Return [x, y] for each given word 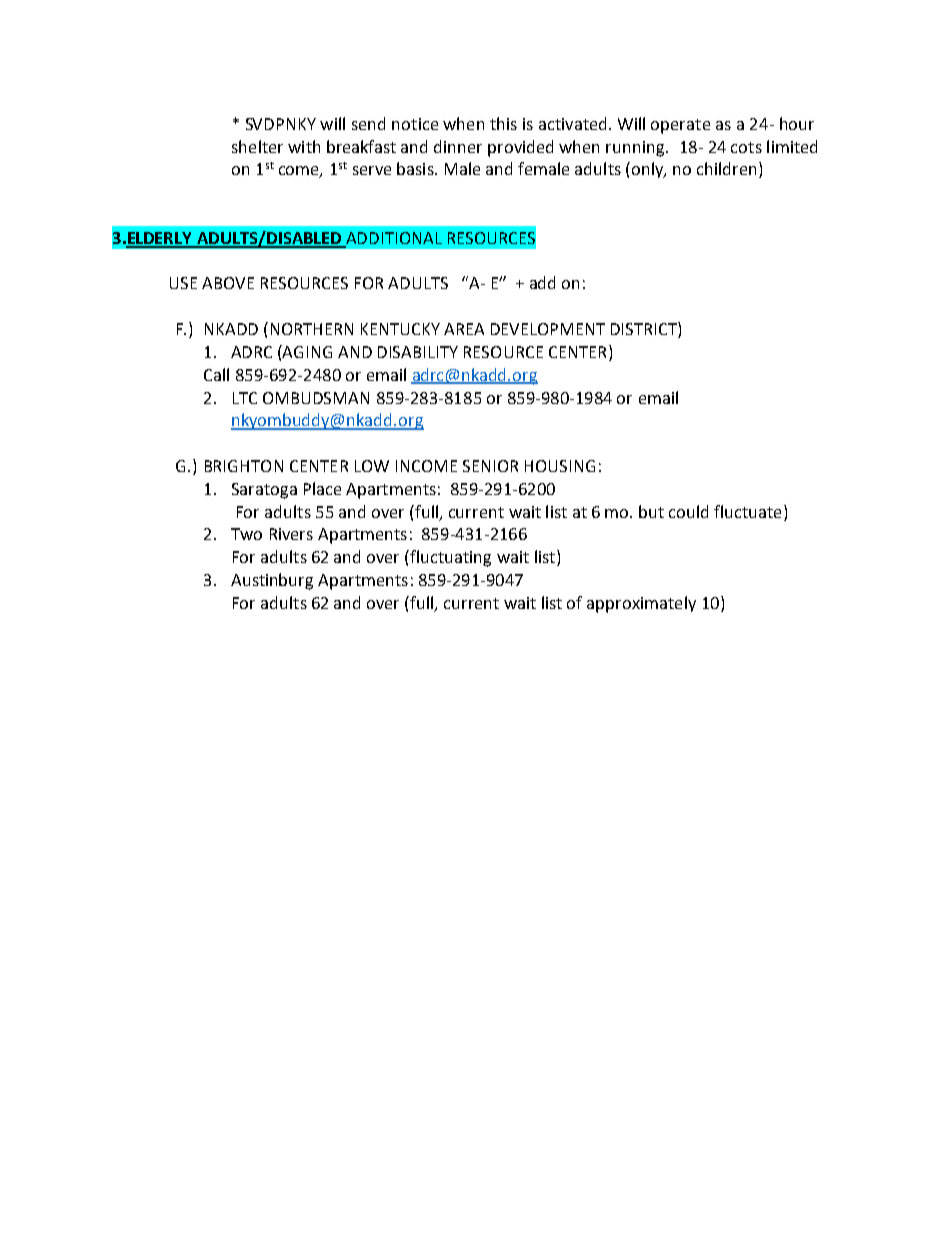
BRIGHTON [244, 466]
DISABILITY [418, 352]
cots [746, 147]
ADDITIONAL [394, 238]
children [726, 168]
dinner [458, 146]
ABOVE [228, 283]
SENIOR [490, 466]
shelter [257, 146]
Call [216, 374]
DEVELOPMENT [548, 329]
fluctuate [747, 511]
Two [246, 534]
